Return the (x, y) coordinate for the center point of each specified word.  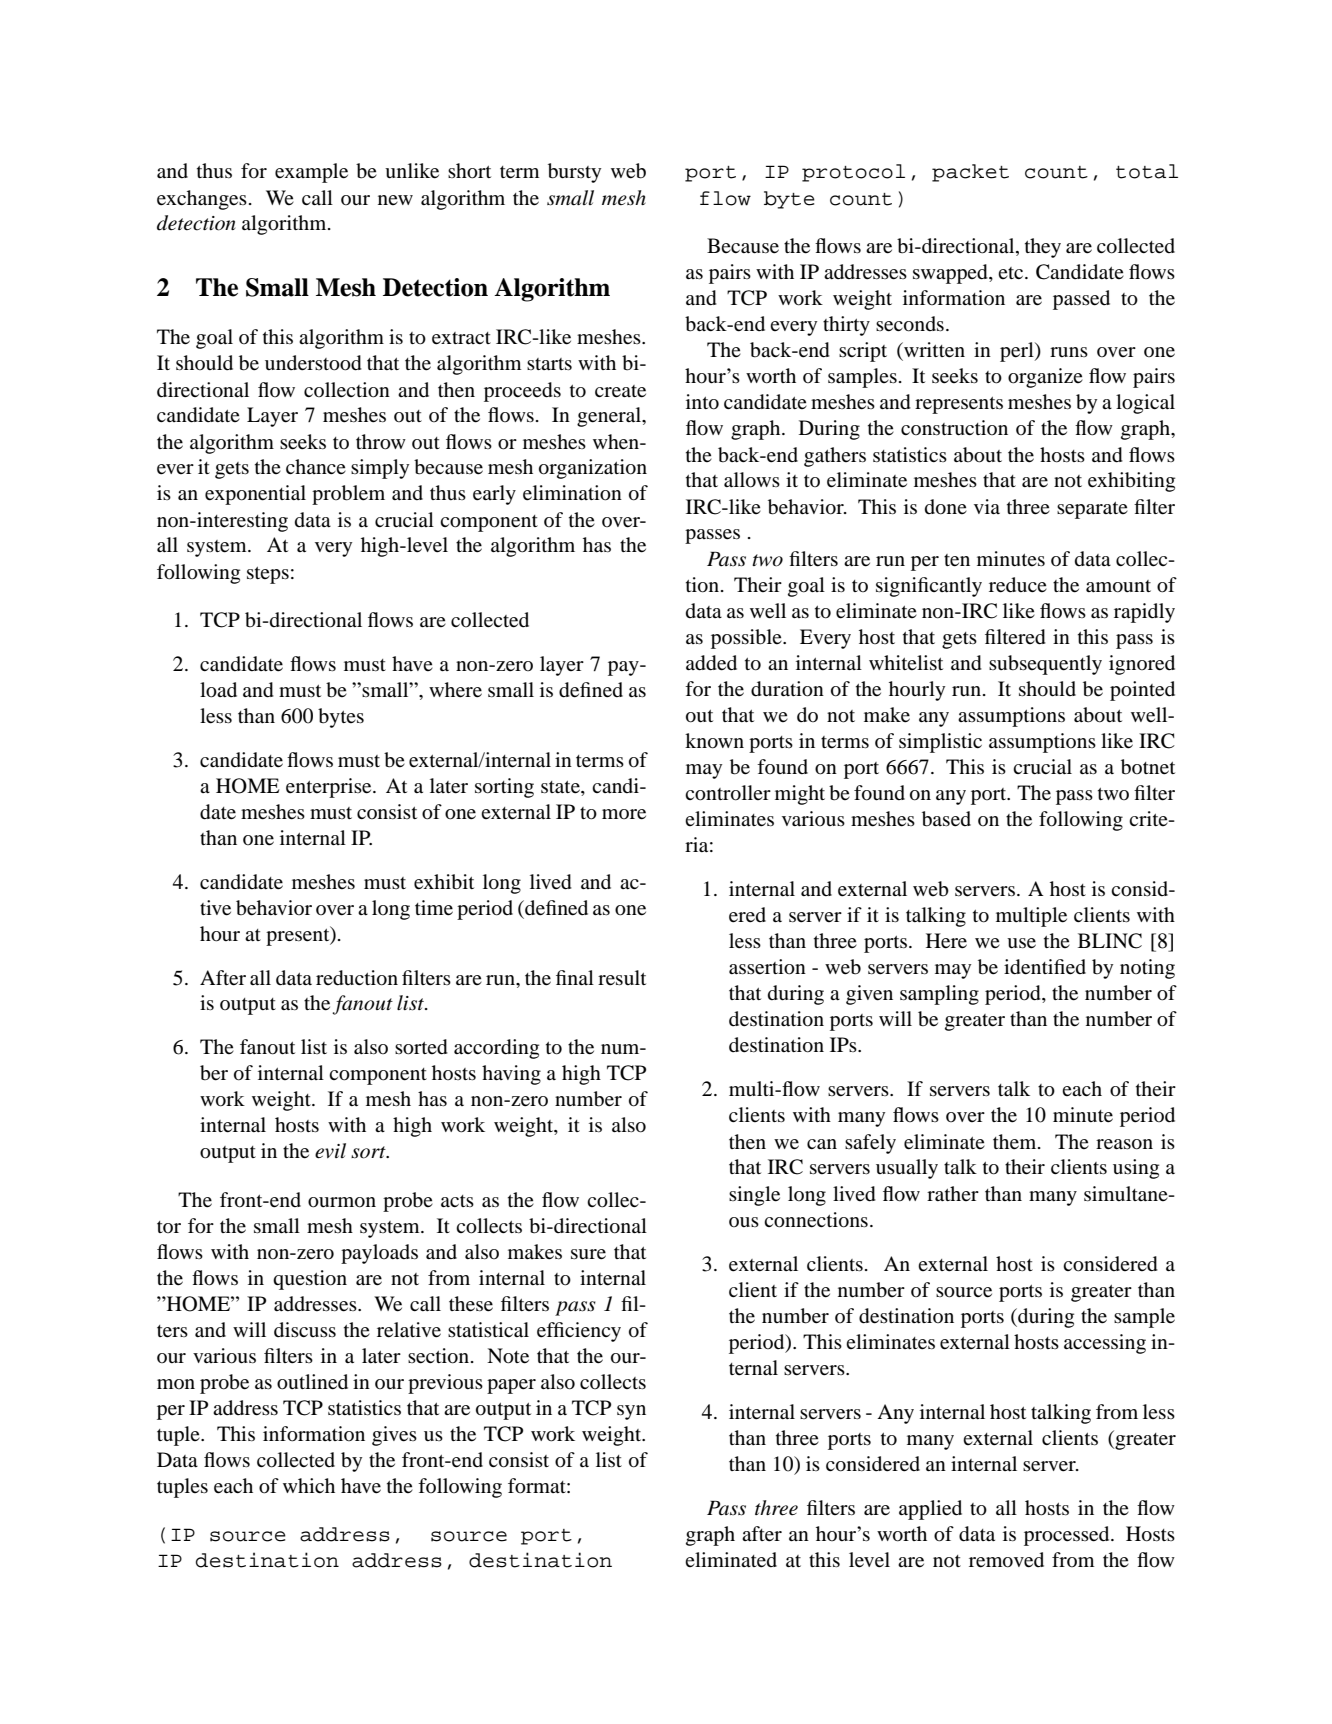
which (309, 1485)
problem (348, 495)
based (946, 819)
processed (1068, 1536)
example (311, 173)
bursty (574, 173)
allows (752, 480)
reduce (1018, 585)
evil (330, 1151)
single (754, 1196)
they (1043, 248)
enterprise (330, 788)
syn (631, 1412)
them (1016, 1142)
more (624, 814)
